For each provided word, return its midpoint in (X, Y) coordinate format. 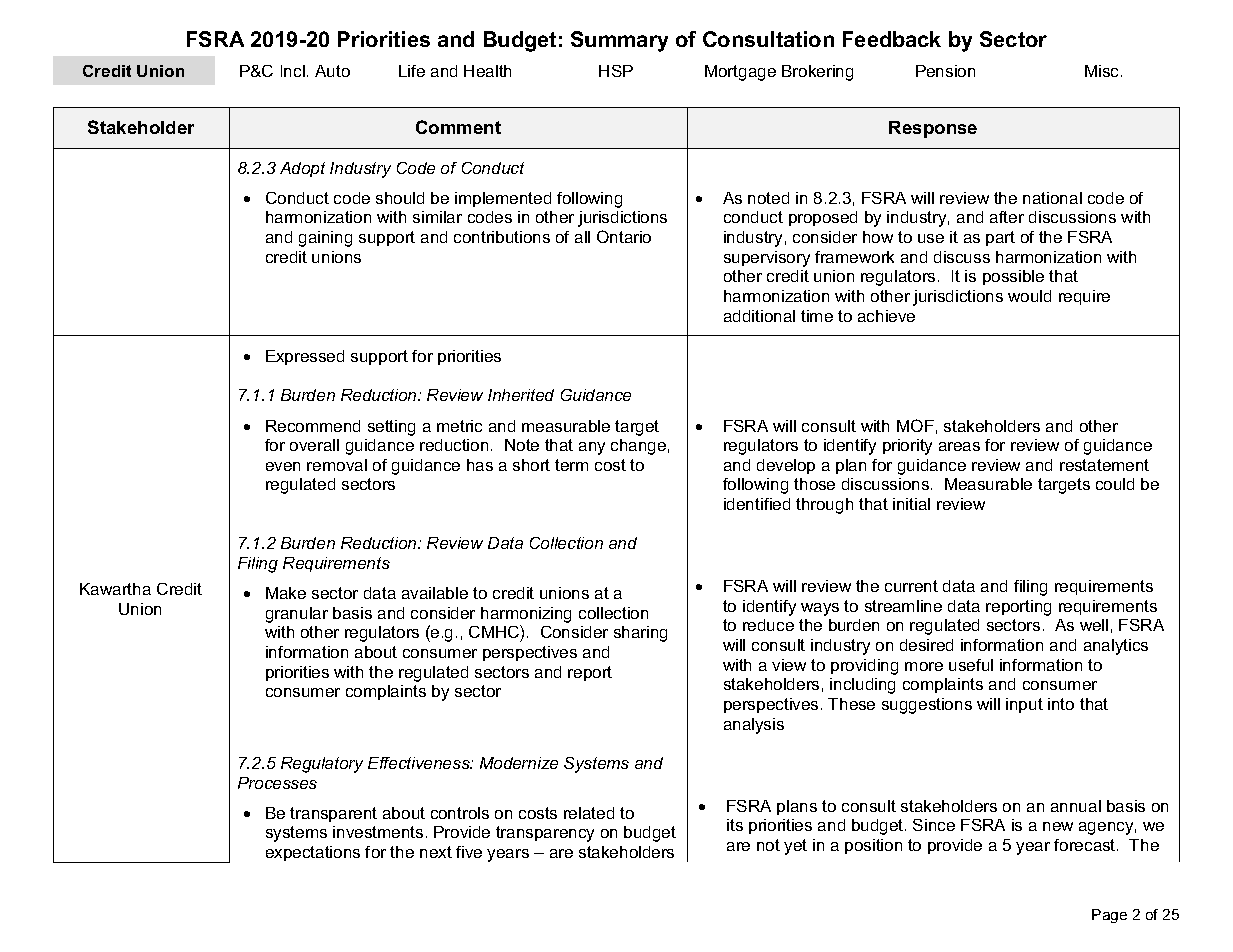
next (436, 852)
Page (1109, 916)
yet (795, 847)
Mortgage (740, 73)
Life (412, 71)
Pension (945, 71)
